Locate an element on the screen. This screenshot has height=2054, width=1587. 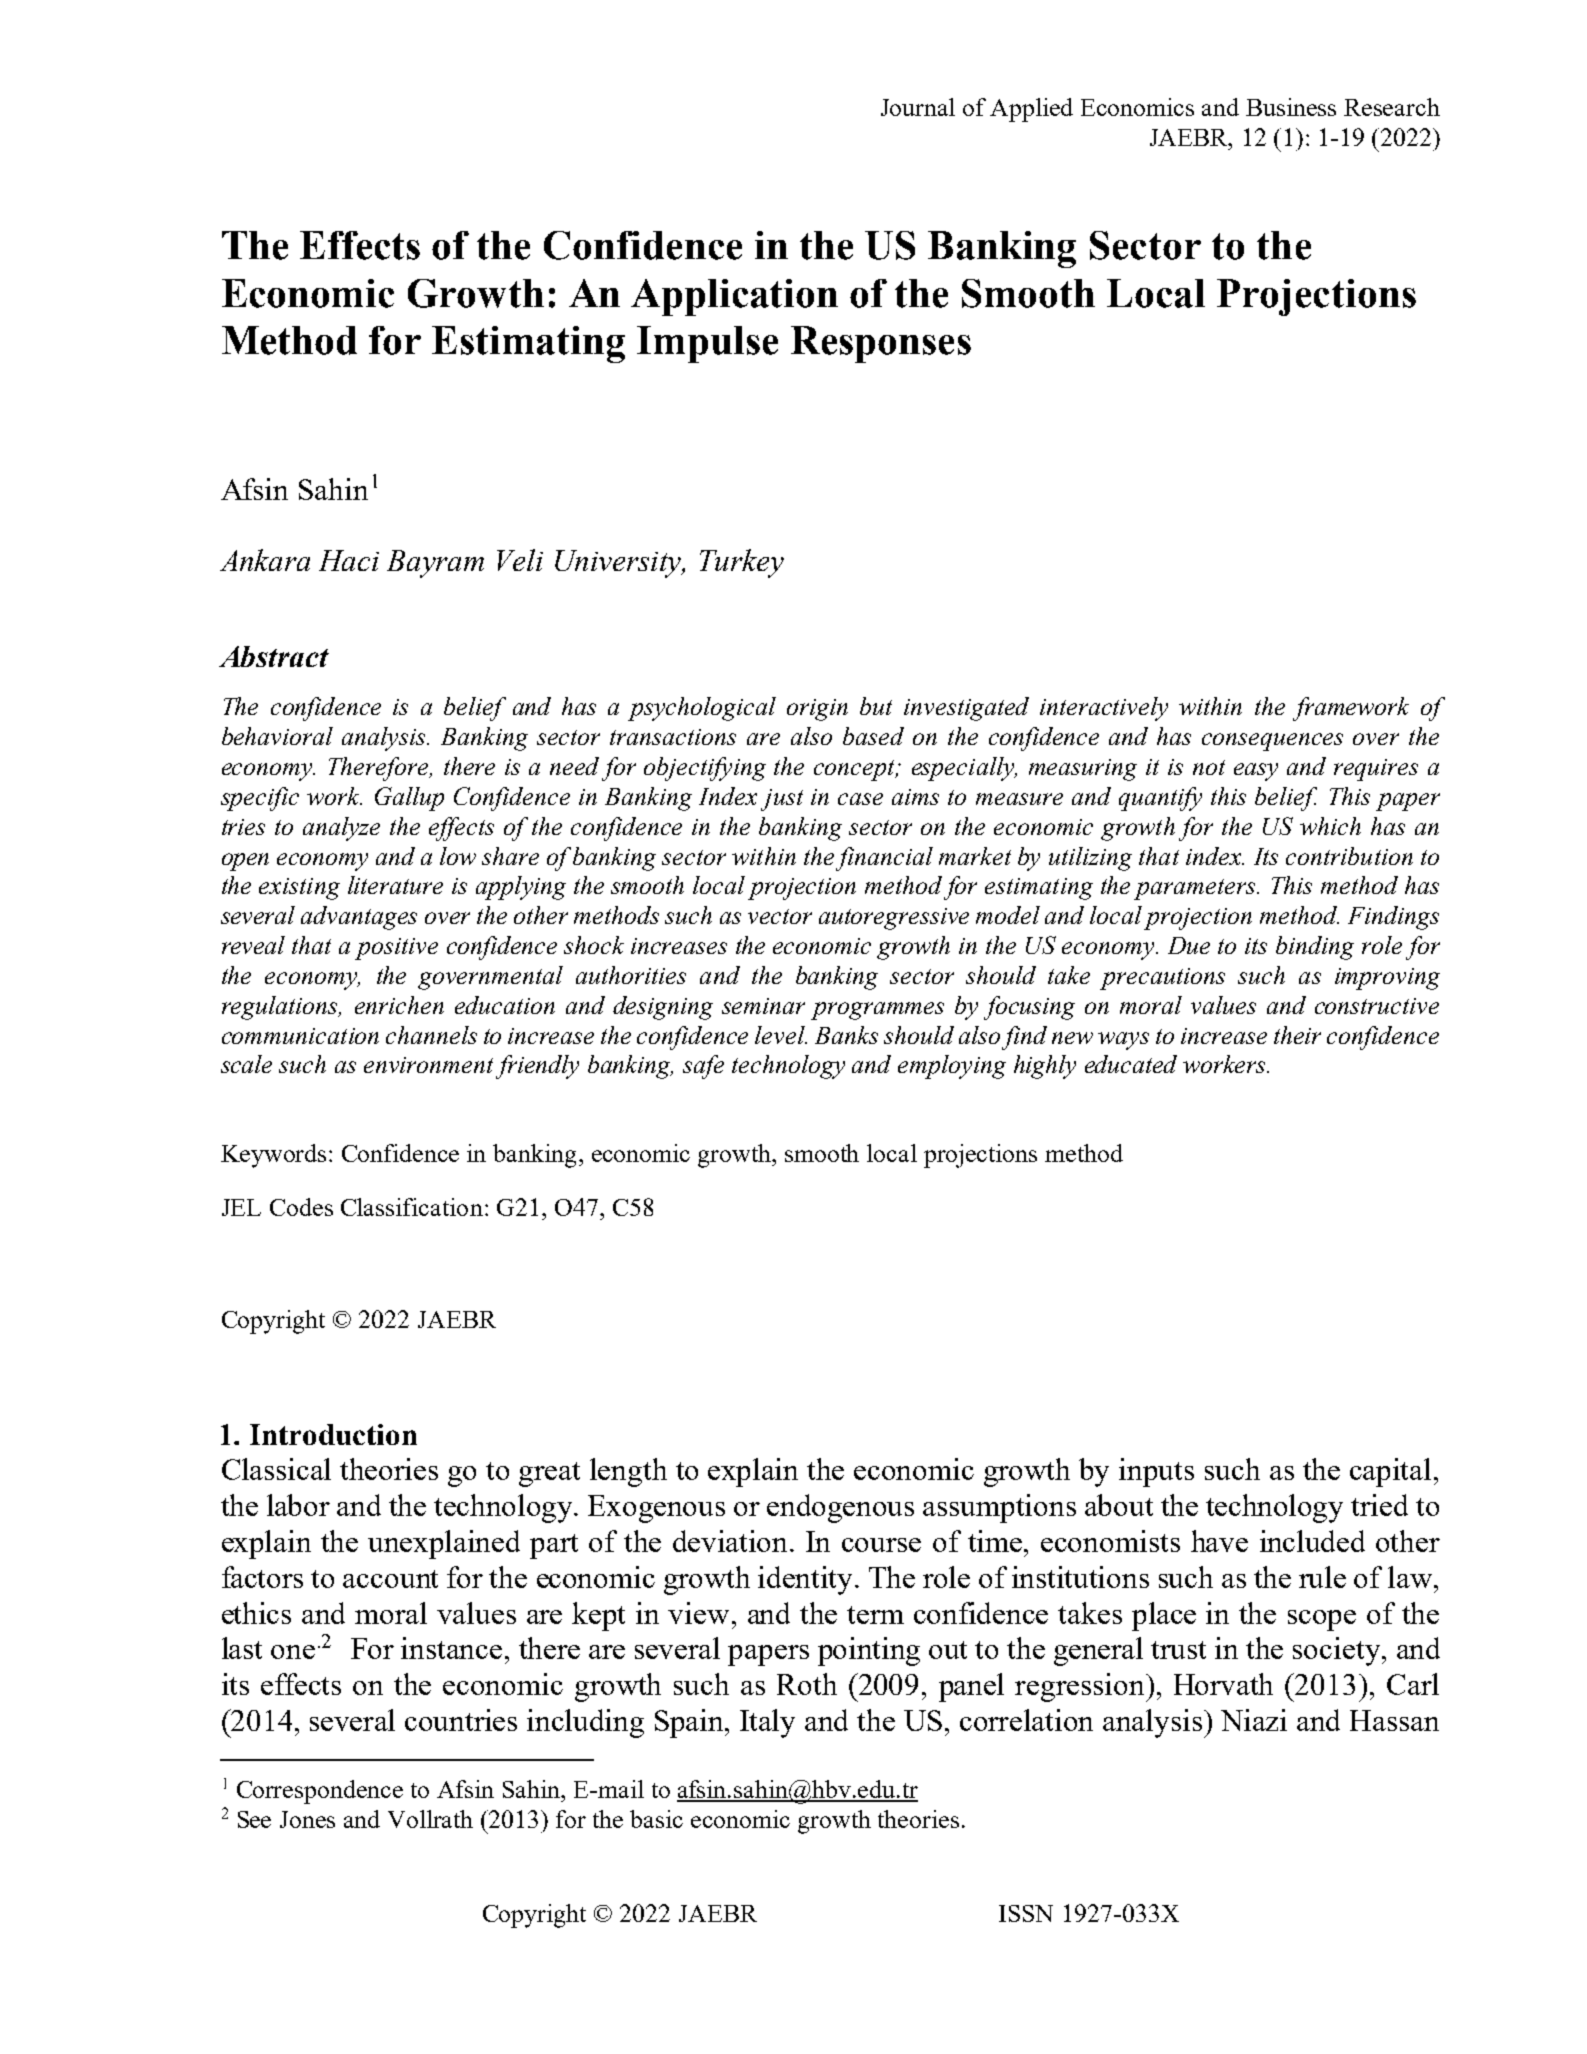
Hassan is located at coordinates (1394, 1720).
